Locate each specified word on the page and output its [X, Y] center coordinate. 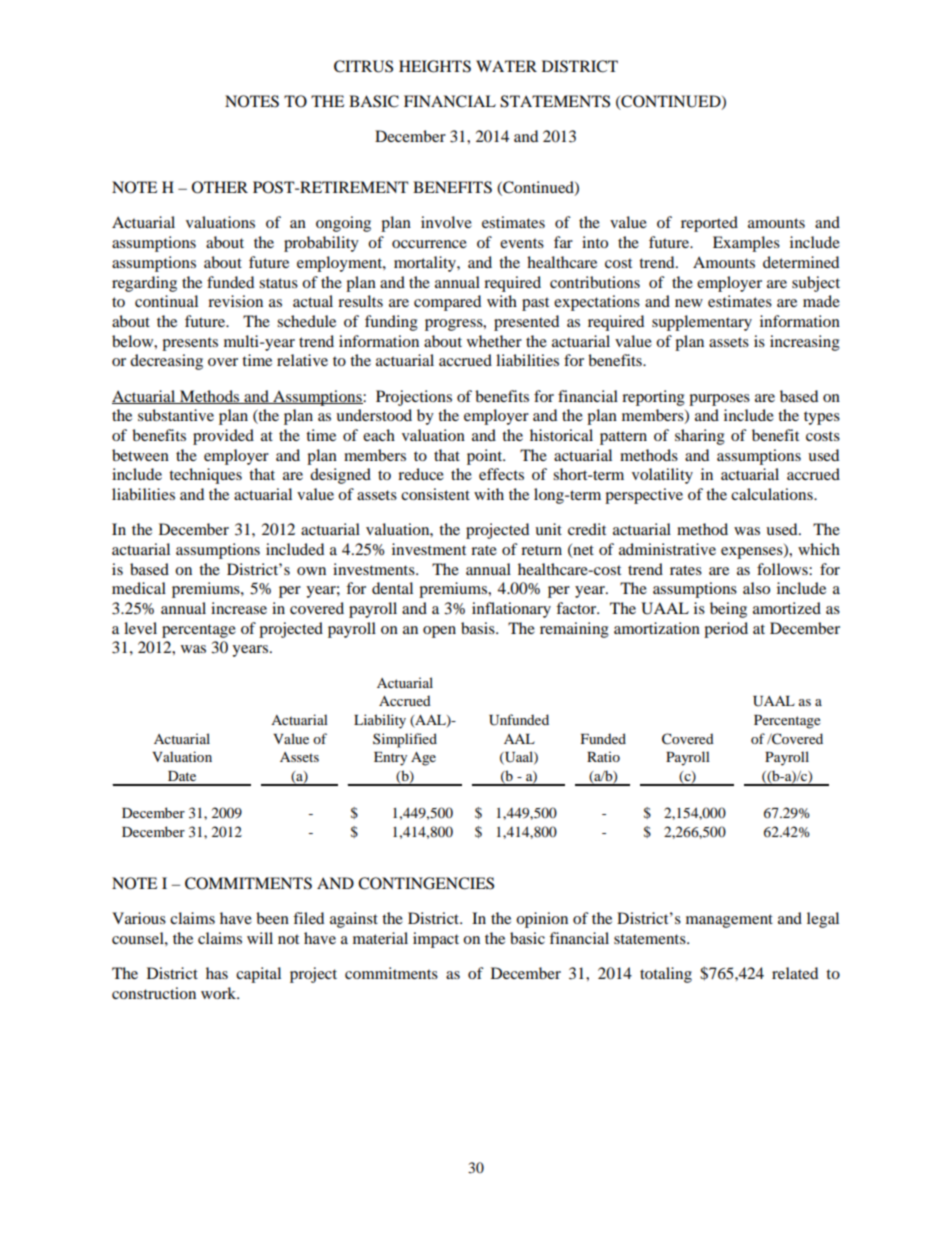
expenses [753, 553]
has [217, 973]
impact [436, 940]
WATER [506, 66]
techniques [205, 476]
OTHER [220, 187]
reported [709, 224]
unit [548, 529]
